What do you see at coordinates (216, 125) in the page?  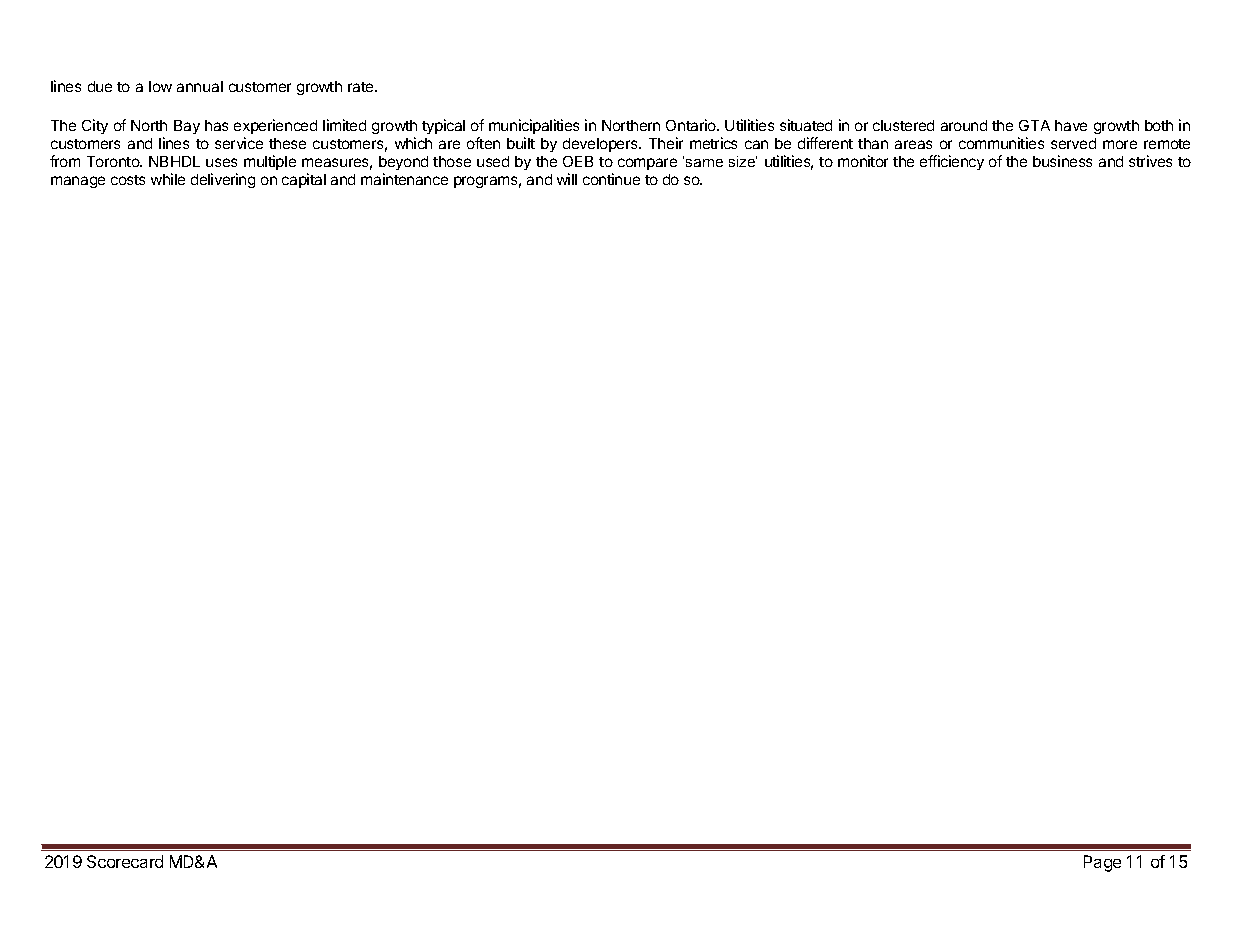 I see `has` at bounding box center [216, 125].
